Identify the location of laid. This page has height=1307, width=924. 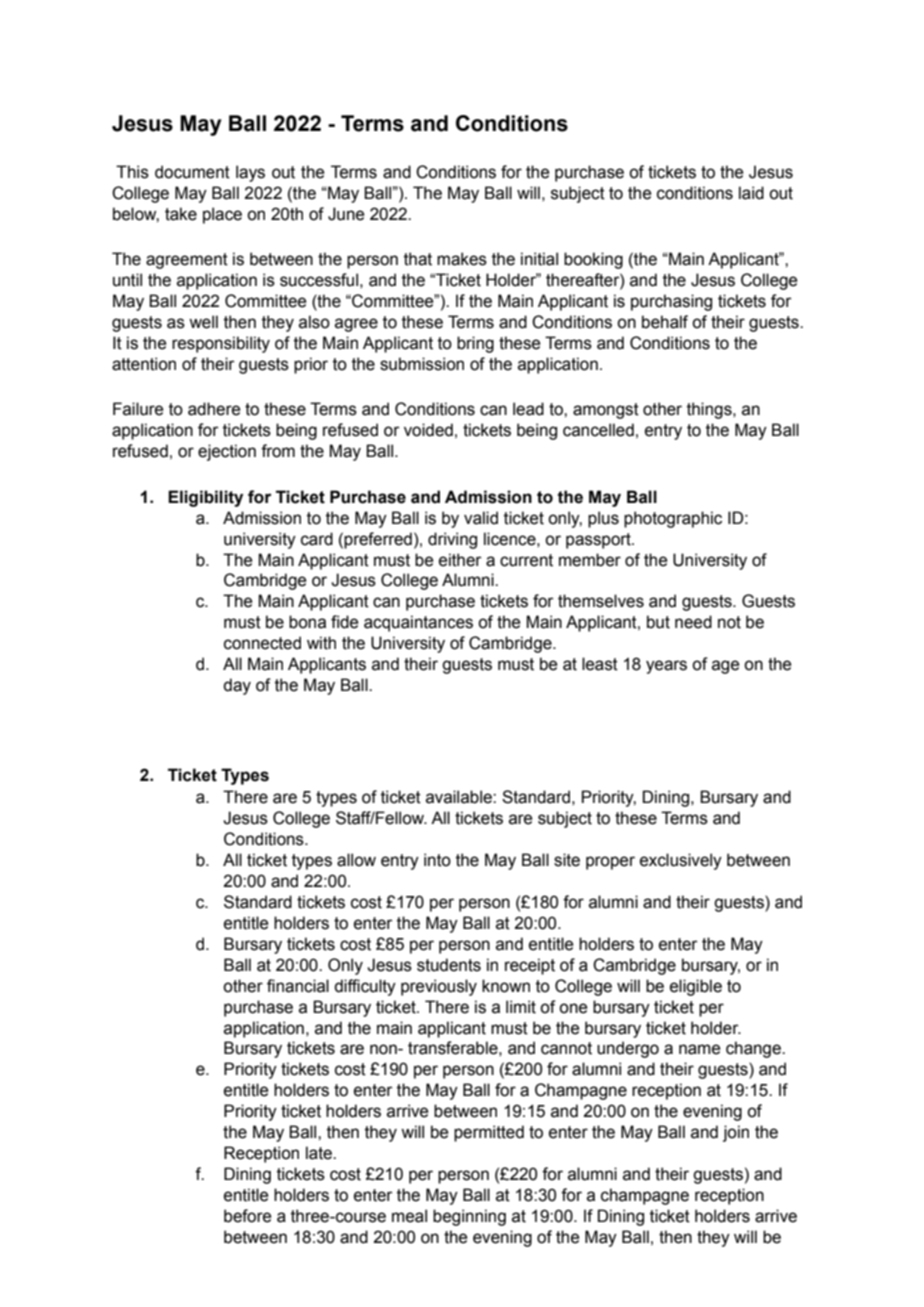
(751, 193).
